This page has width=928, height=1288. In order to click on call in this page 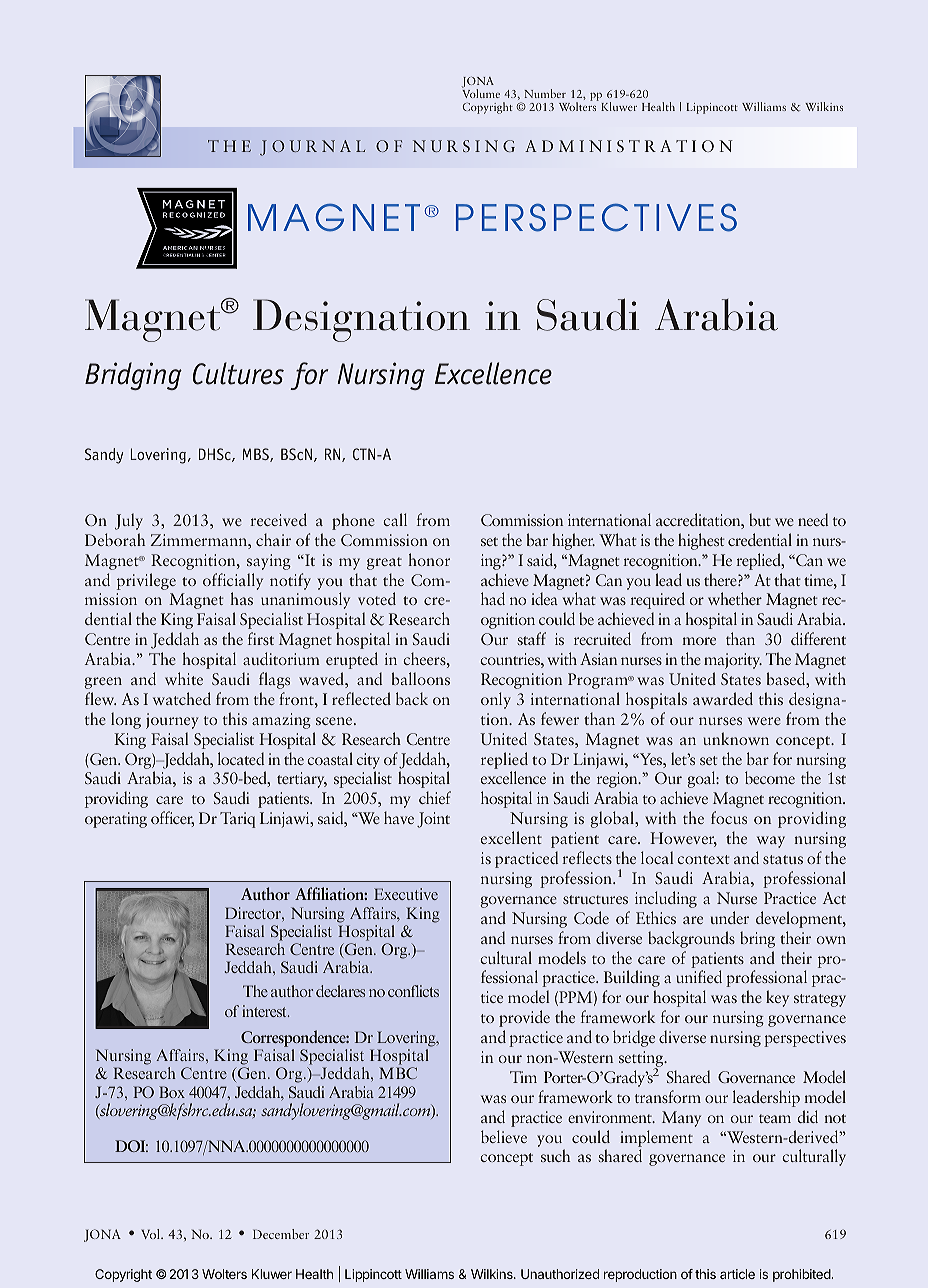, I will do `click(395, 519)`.
